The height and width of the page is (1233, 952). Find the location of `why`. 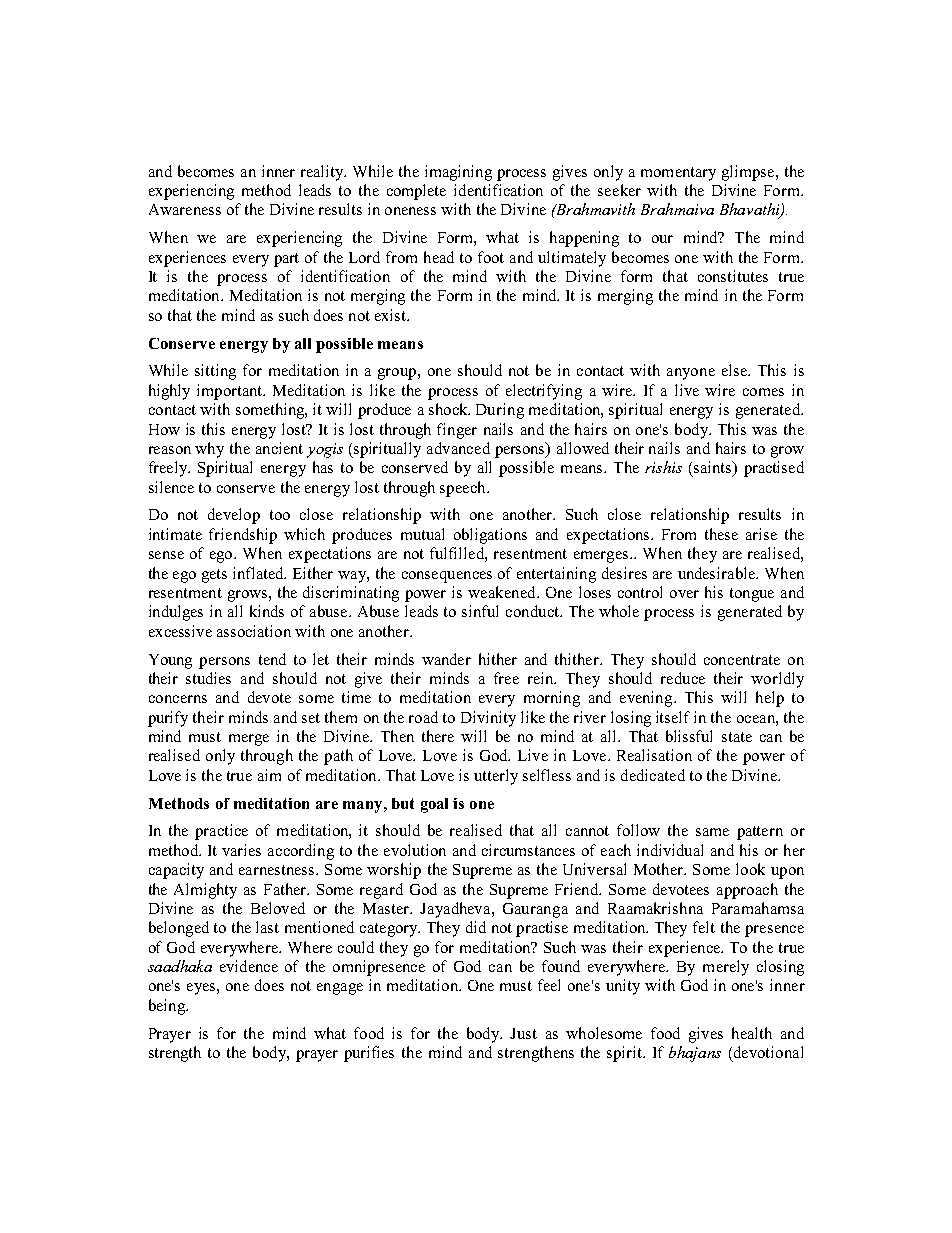

why is located at coordinates (209, 450).
